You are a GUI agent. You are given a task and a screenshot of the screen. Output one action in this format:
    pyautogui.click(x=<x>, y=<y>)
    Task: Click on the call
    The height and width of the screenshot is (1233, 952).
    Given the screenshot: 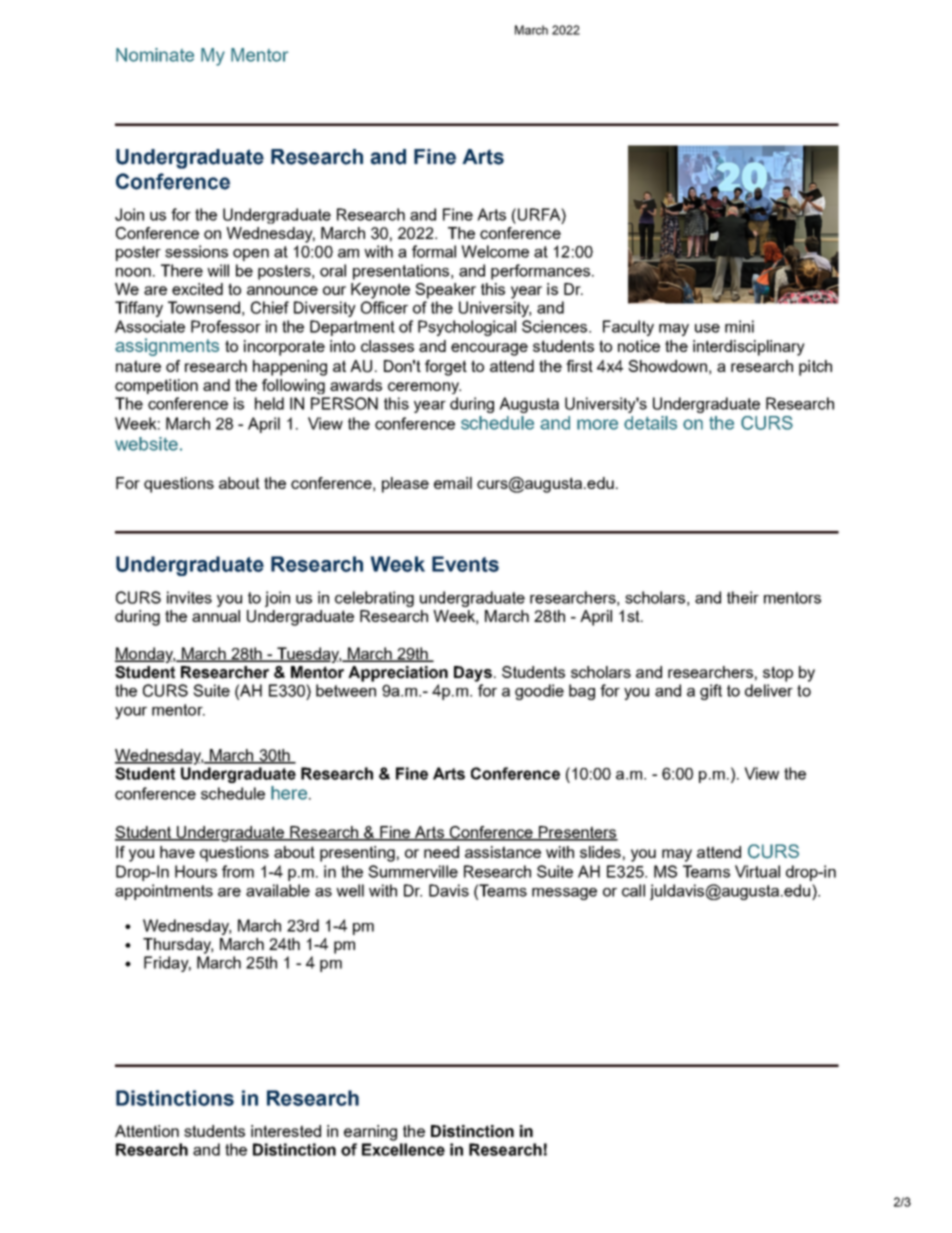 What is the action you would take?
    pyautogui.click(x=633, y=890)
